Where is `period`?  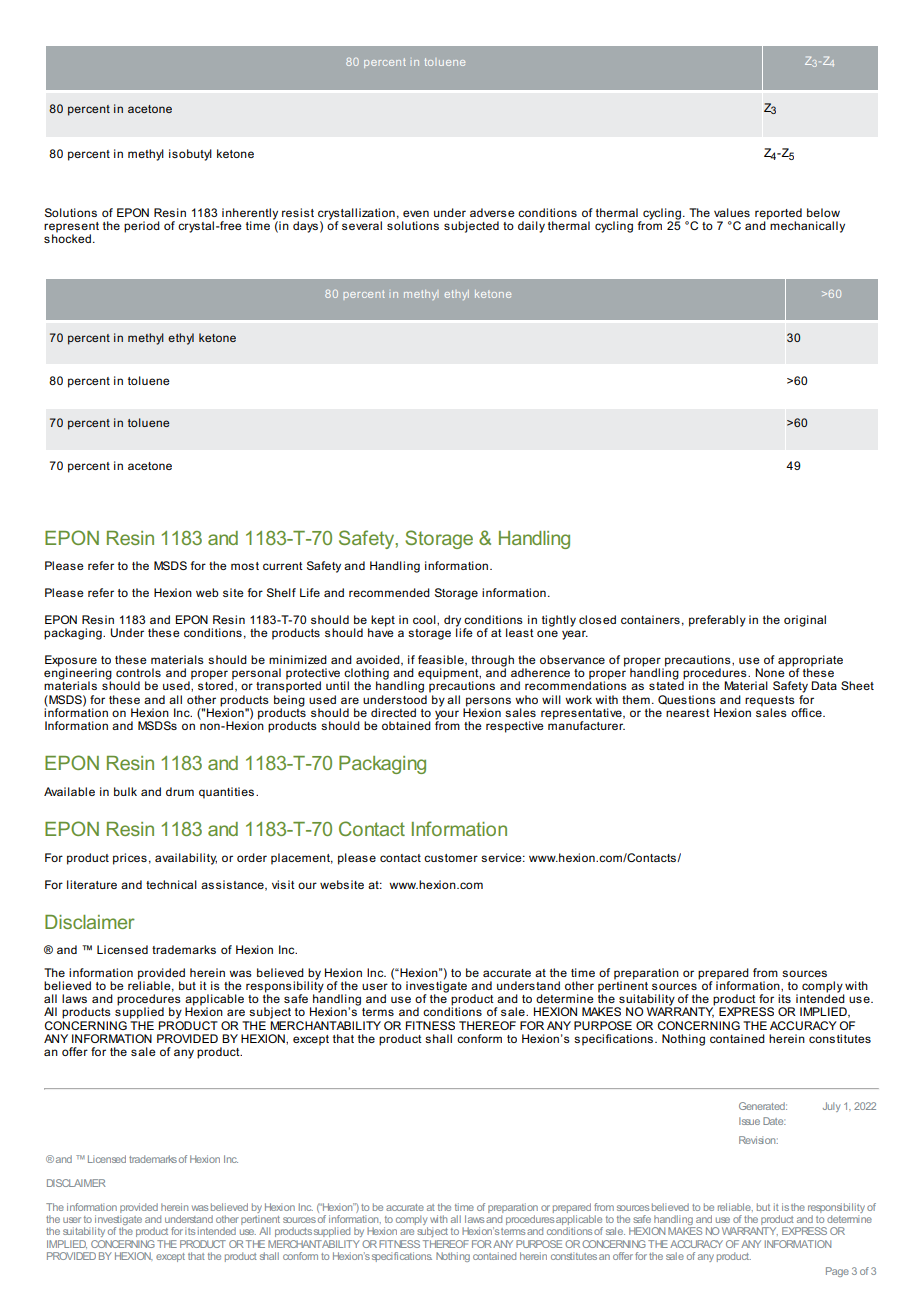 period is located at coordinates (142, 227).
